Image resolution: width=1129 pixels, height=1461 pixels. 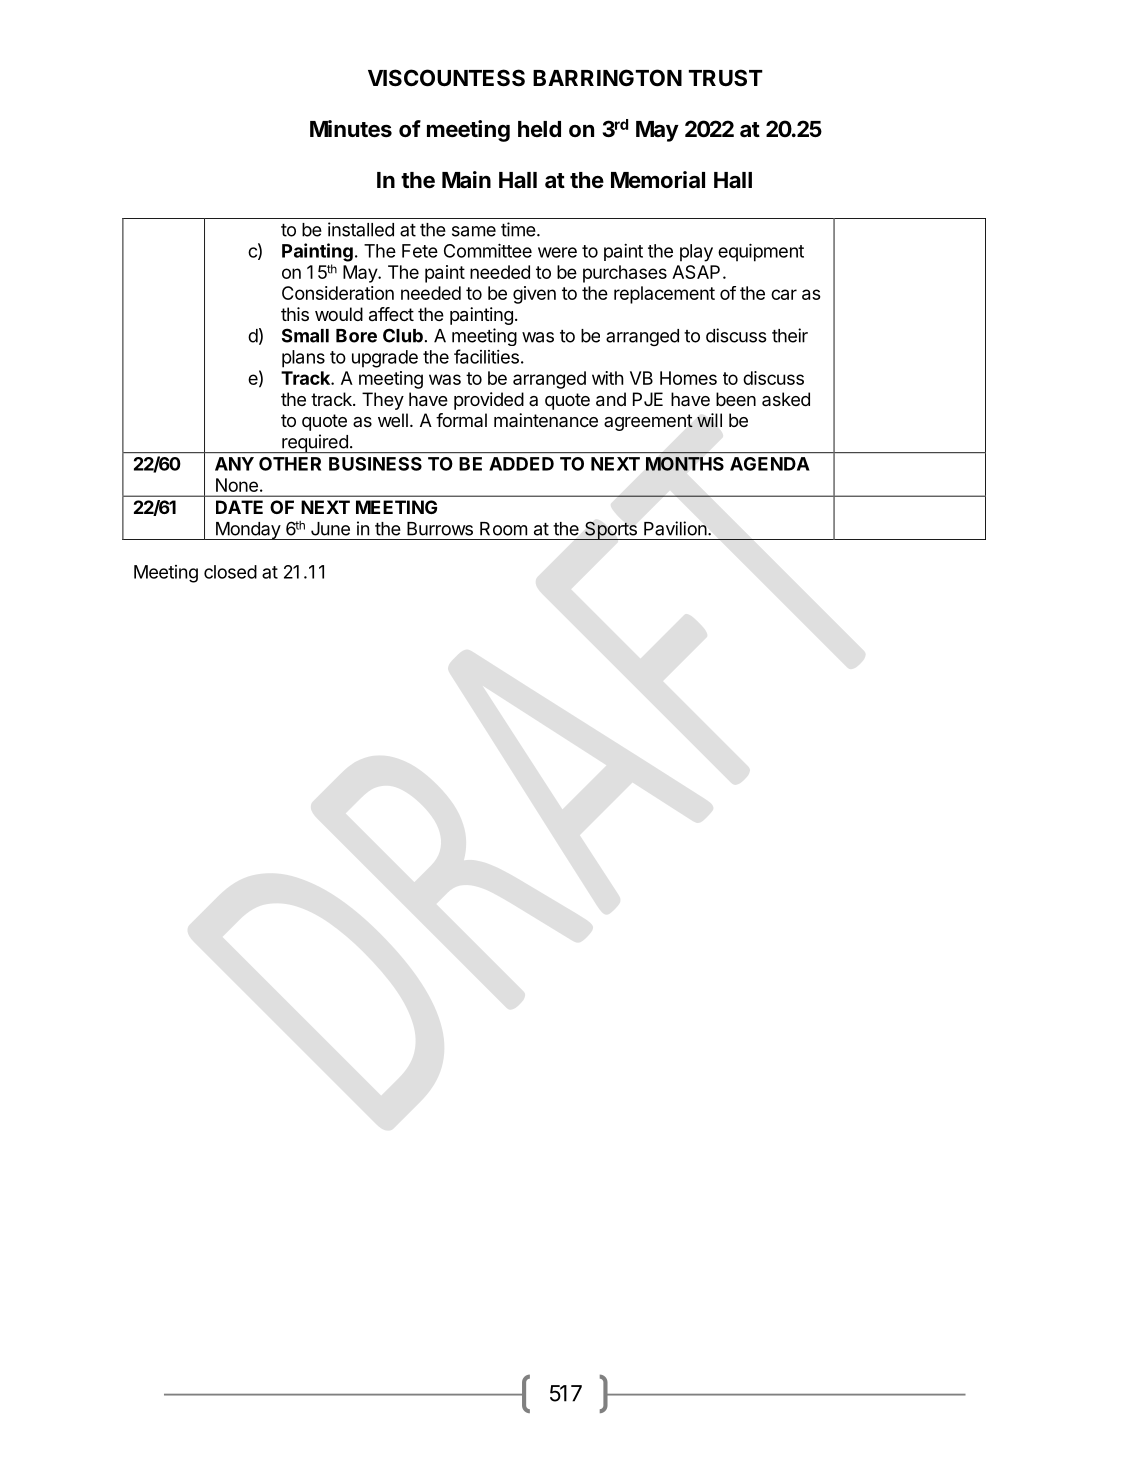 I want to click on Minutes, so click(x=351, y=129).
